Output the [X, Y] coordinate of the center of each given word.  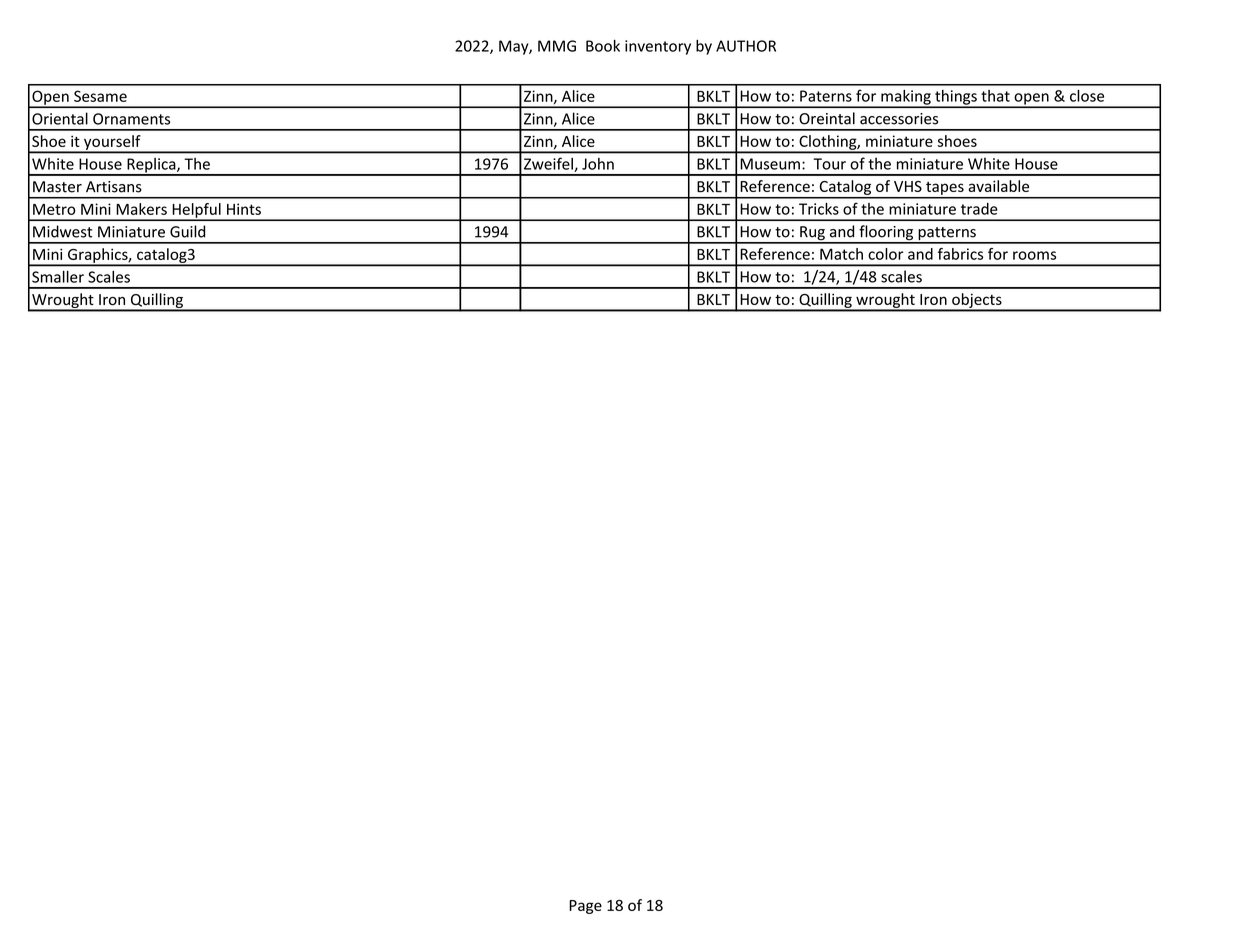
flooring [886, 234]
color [886, 254]
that [995, 96]
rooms [1034, 255]
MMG [557, 46]
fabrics [960, 254]
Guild [187, 231]
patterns [947, 235]
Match [841, 254]
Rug [812, 234]
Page [585, 907]
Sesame [100, 96]
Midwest [62, 231]
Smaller [58, 277]
